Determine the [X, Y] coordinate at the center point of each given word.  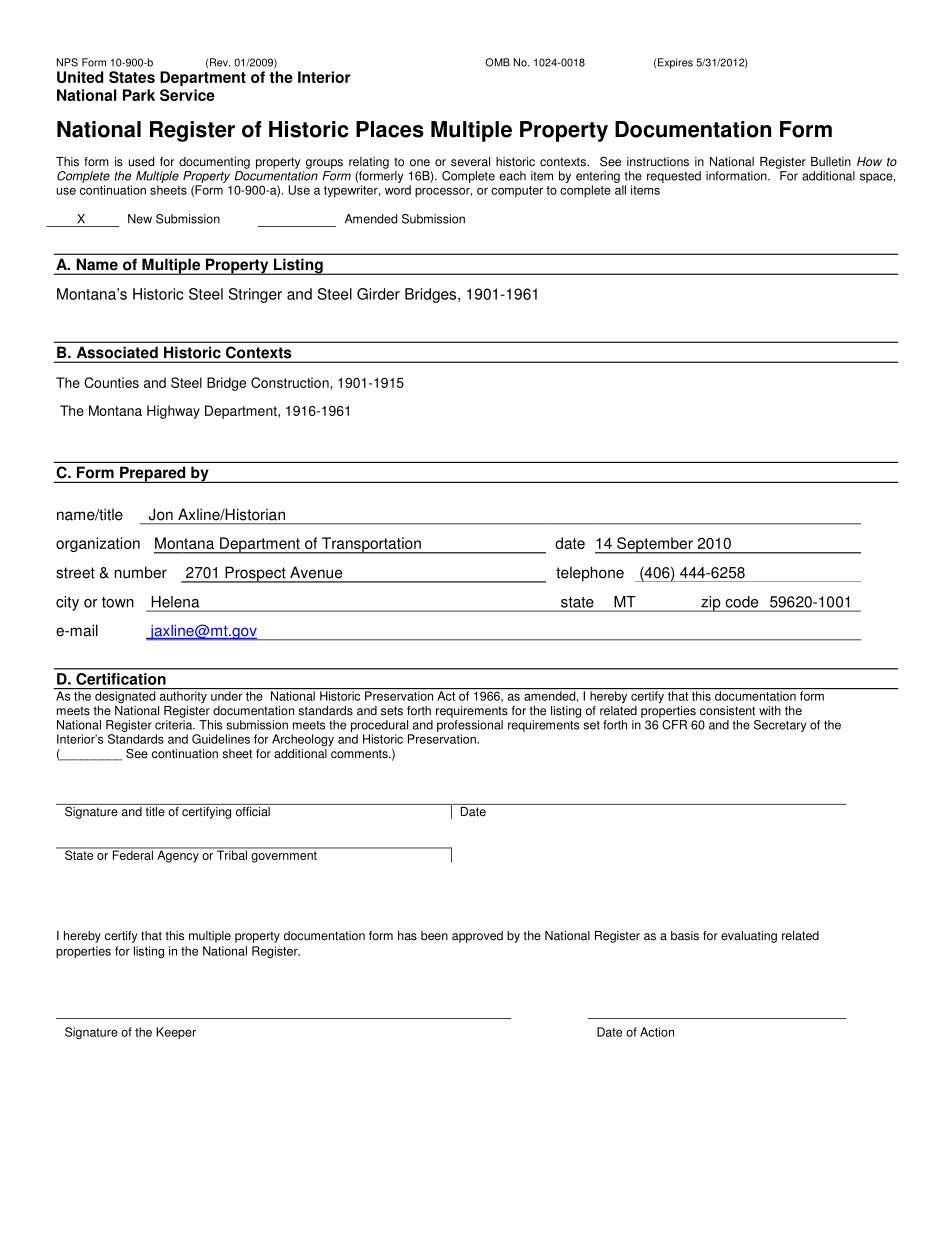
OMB [497, 62]
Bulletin [831, 162]
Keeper [176, 1033]
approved [477, 937]
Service [187, 95]
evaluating [749, 937]
